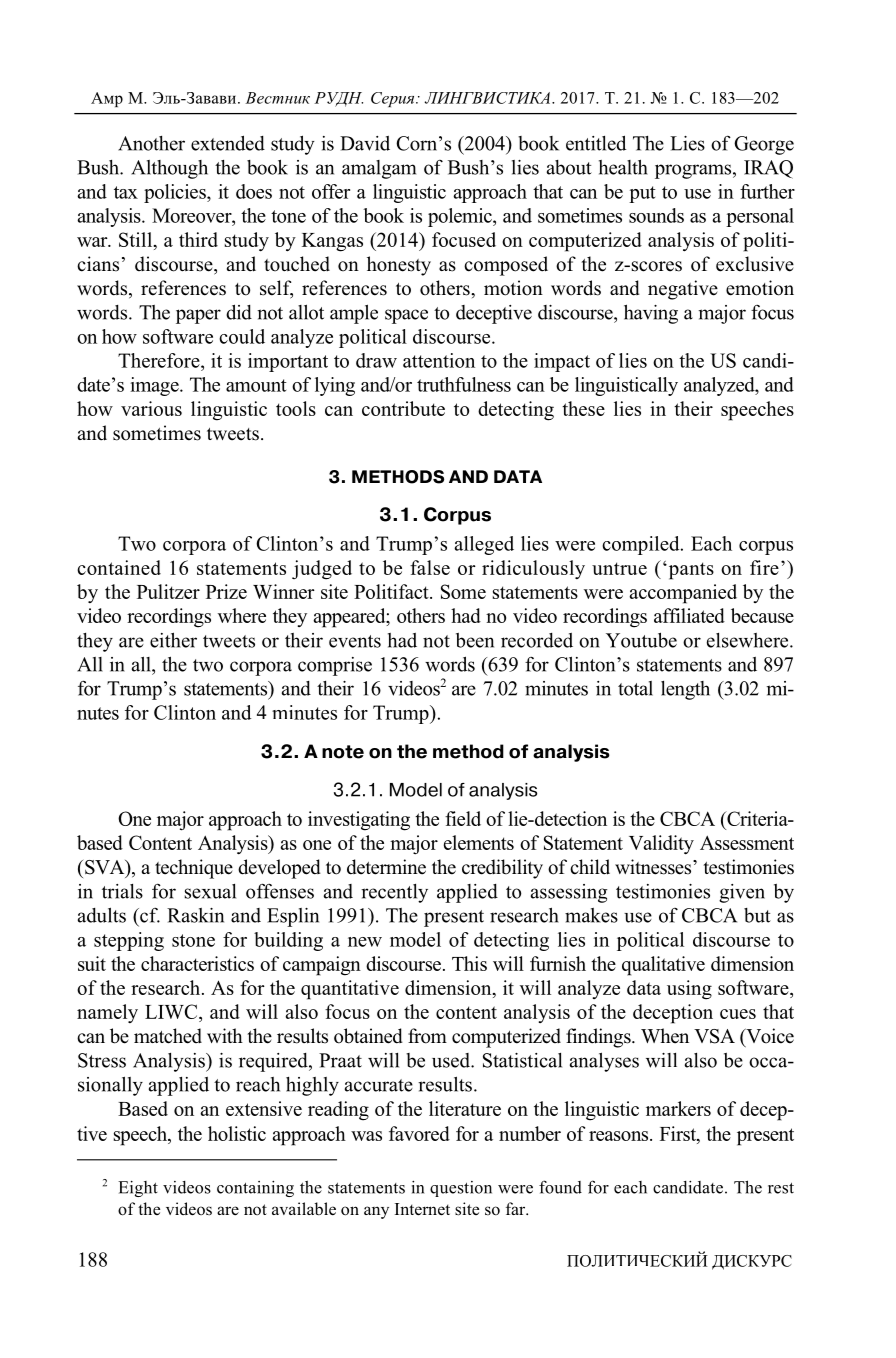  What do you see at coordinates (479, 842) in the screenshot?
I see `elements` at bounding box center [479, 842].
